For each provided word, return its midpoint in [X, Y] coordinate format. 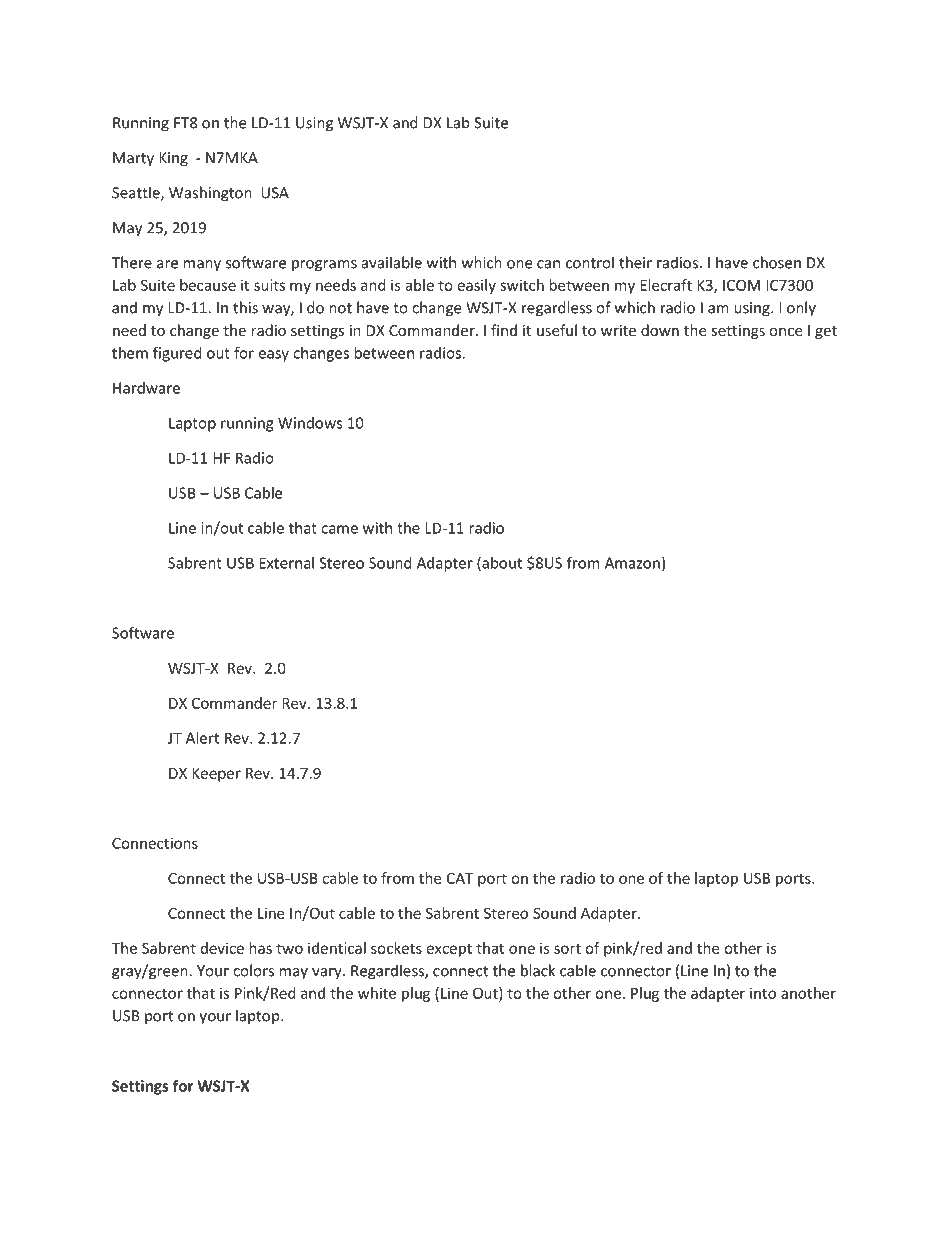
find [504, 330]
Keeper [216, 775]
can [548, 264]
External [286, 563]
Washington [210, 194]
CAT [460, 878]
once [786, 332]
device [222, 948]
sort [567, 948]
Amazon [632, 563]
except [449, 950]
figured [177, 354]
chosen [777, 262]
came [339, 529]
